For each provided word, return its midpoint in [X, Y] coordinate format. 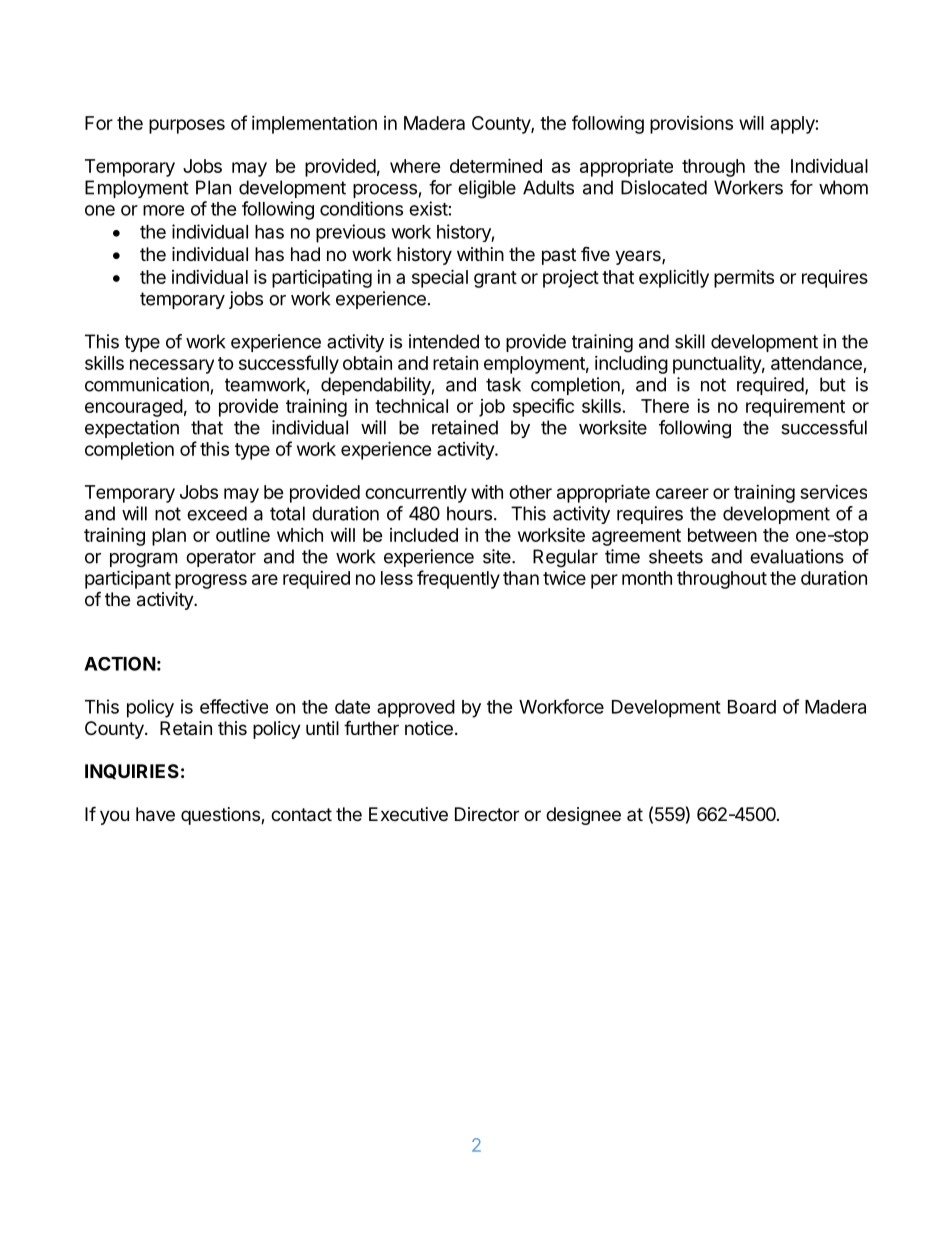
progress [211, 581]
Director [487, 814]
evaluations [797, 556]
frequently [458, 579]
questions [221, 816]
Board [752, 707]
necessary [172, 366]
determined [496, 165]
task [503, 384]
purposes [187, 126]
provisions [691, 124]
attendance [816, 363]
